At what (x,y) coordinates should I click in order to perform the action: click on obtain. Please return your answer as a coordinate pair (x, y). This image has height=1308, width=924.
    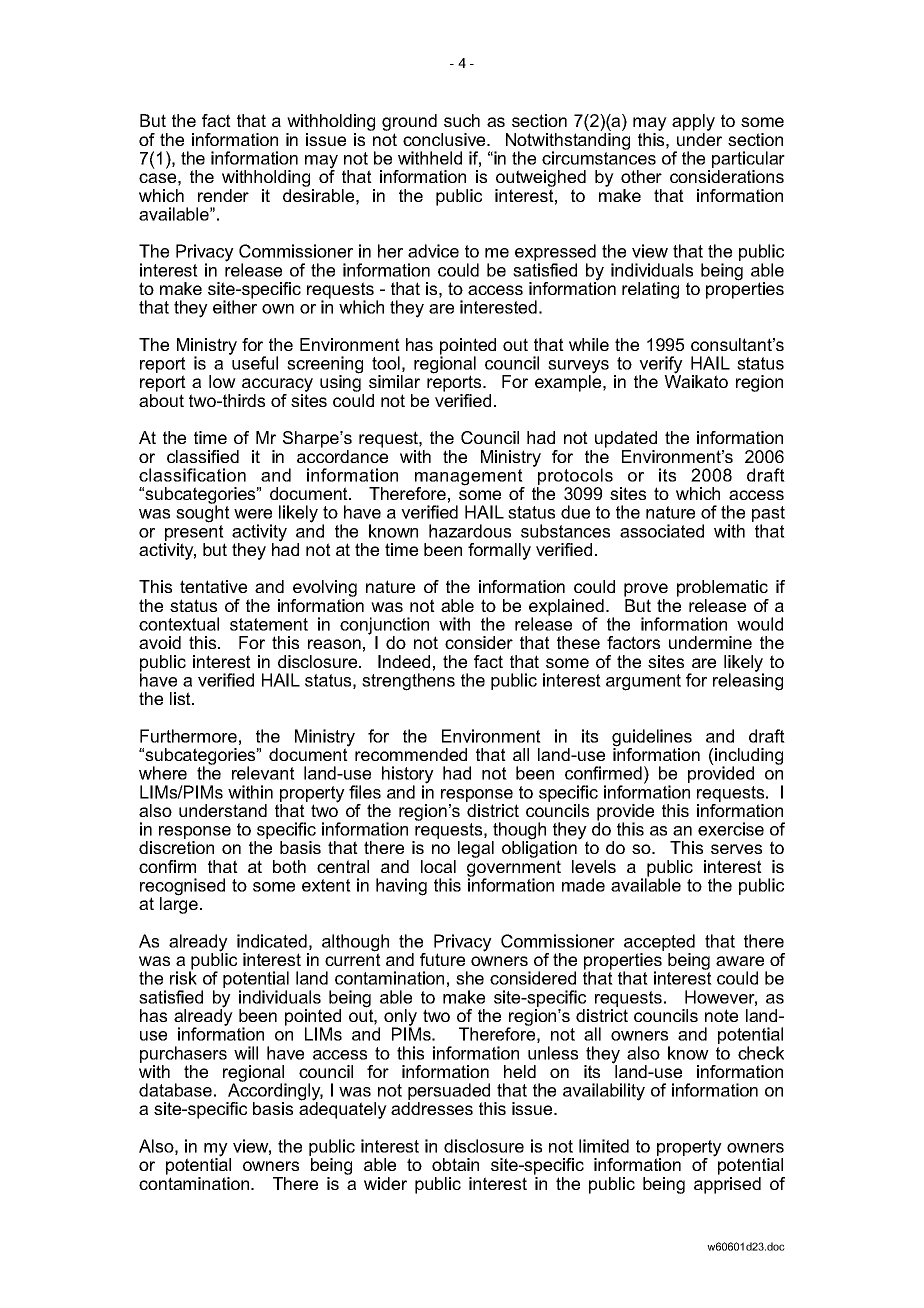
    Looking at the image, I should click on (455, 1164).
